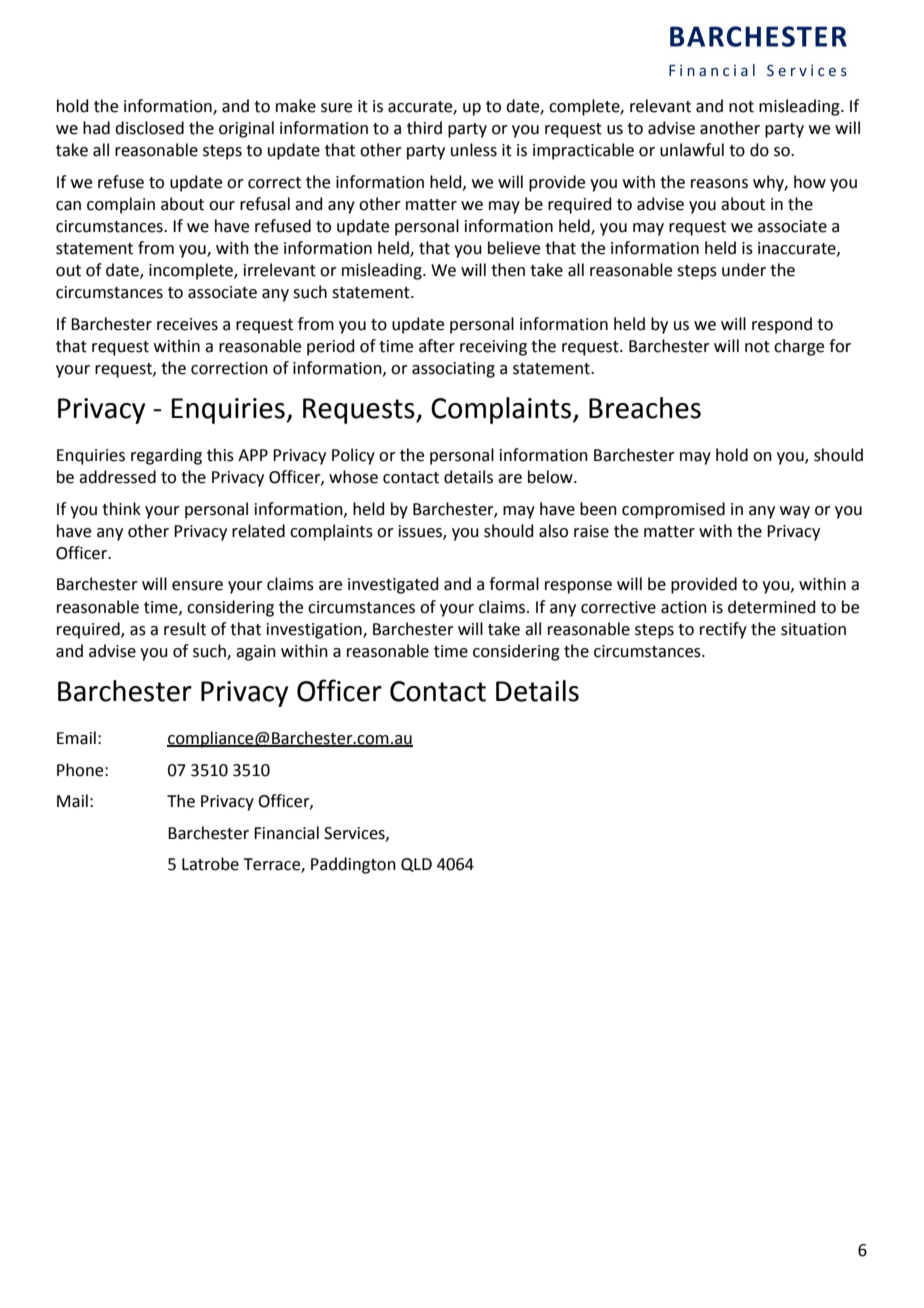 The height and width of the screenshot is (1308, 924). I want to click on compromised, so click(673, 510).
